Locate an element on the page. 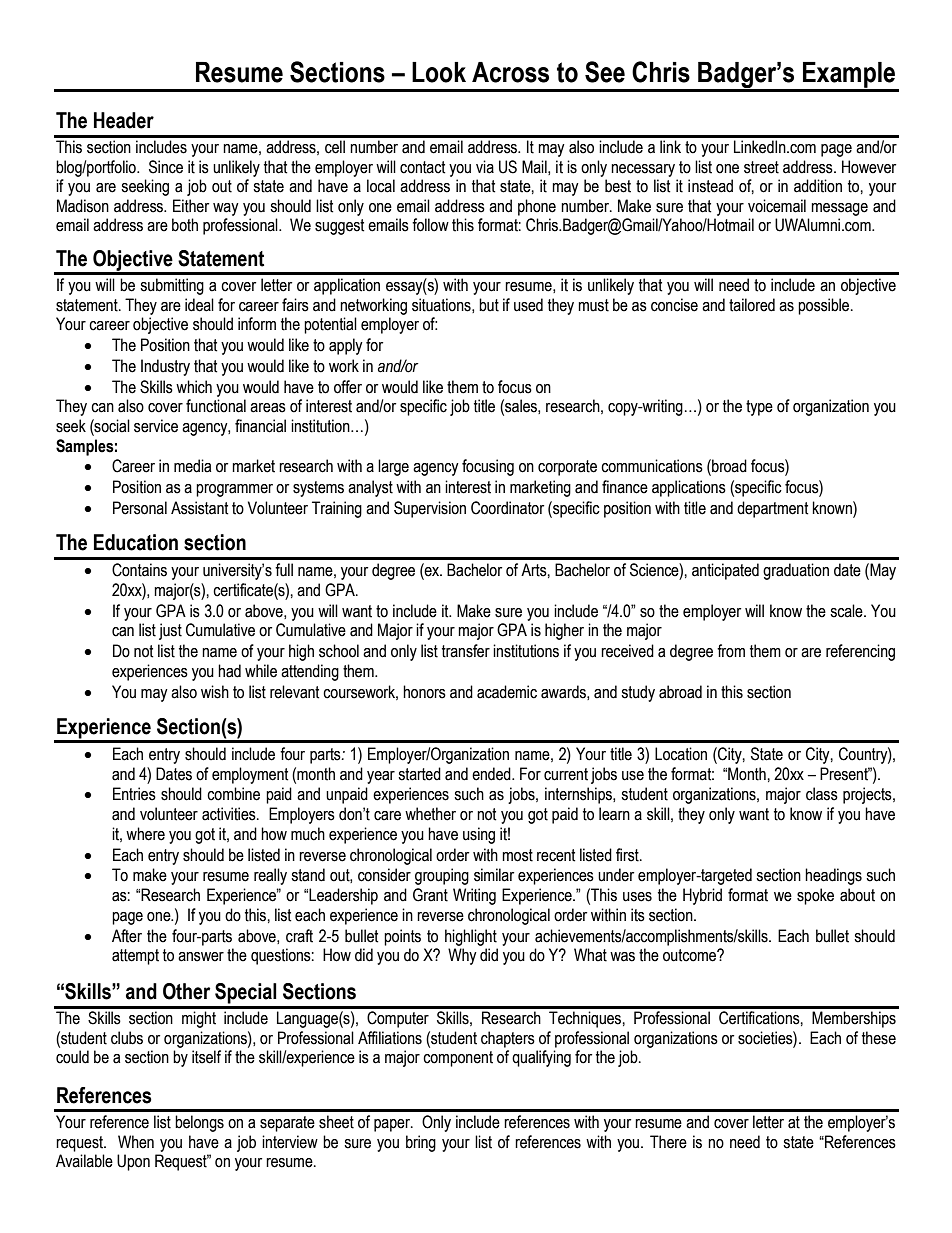 This document has height=1233, width=952. where is located at coordinates (145, 834).
